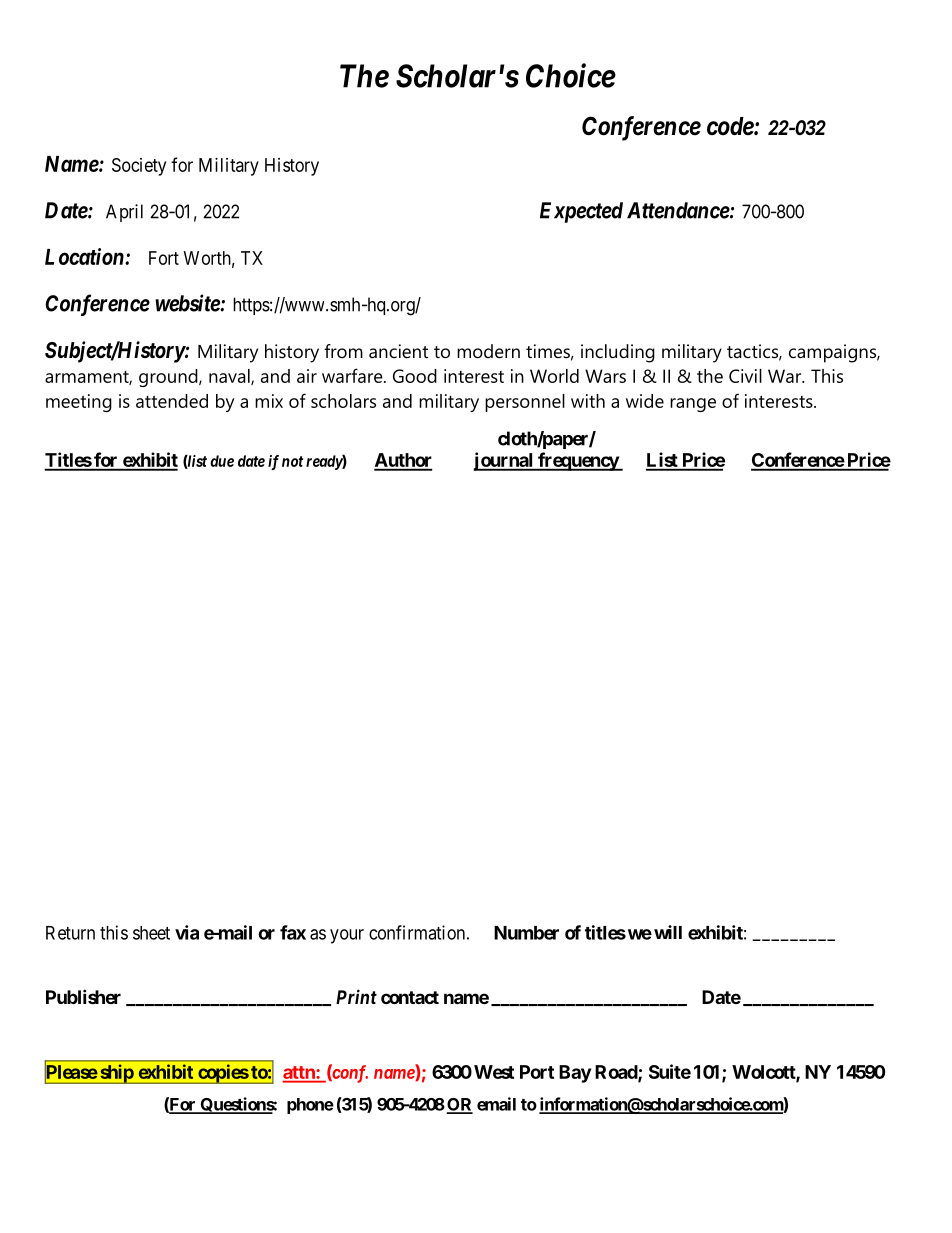  I want to click on frequency, so click(578, 461).
